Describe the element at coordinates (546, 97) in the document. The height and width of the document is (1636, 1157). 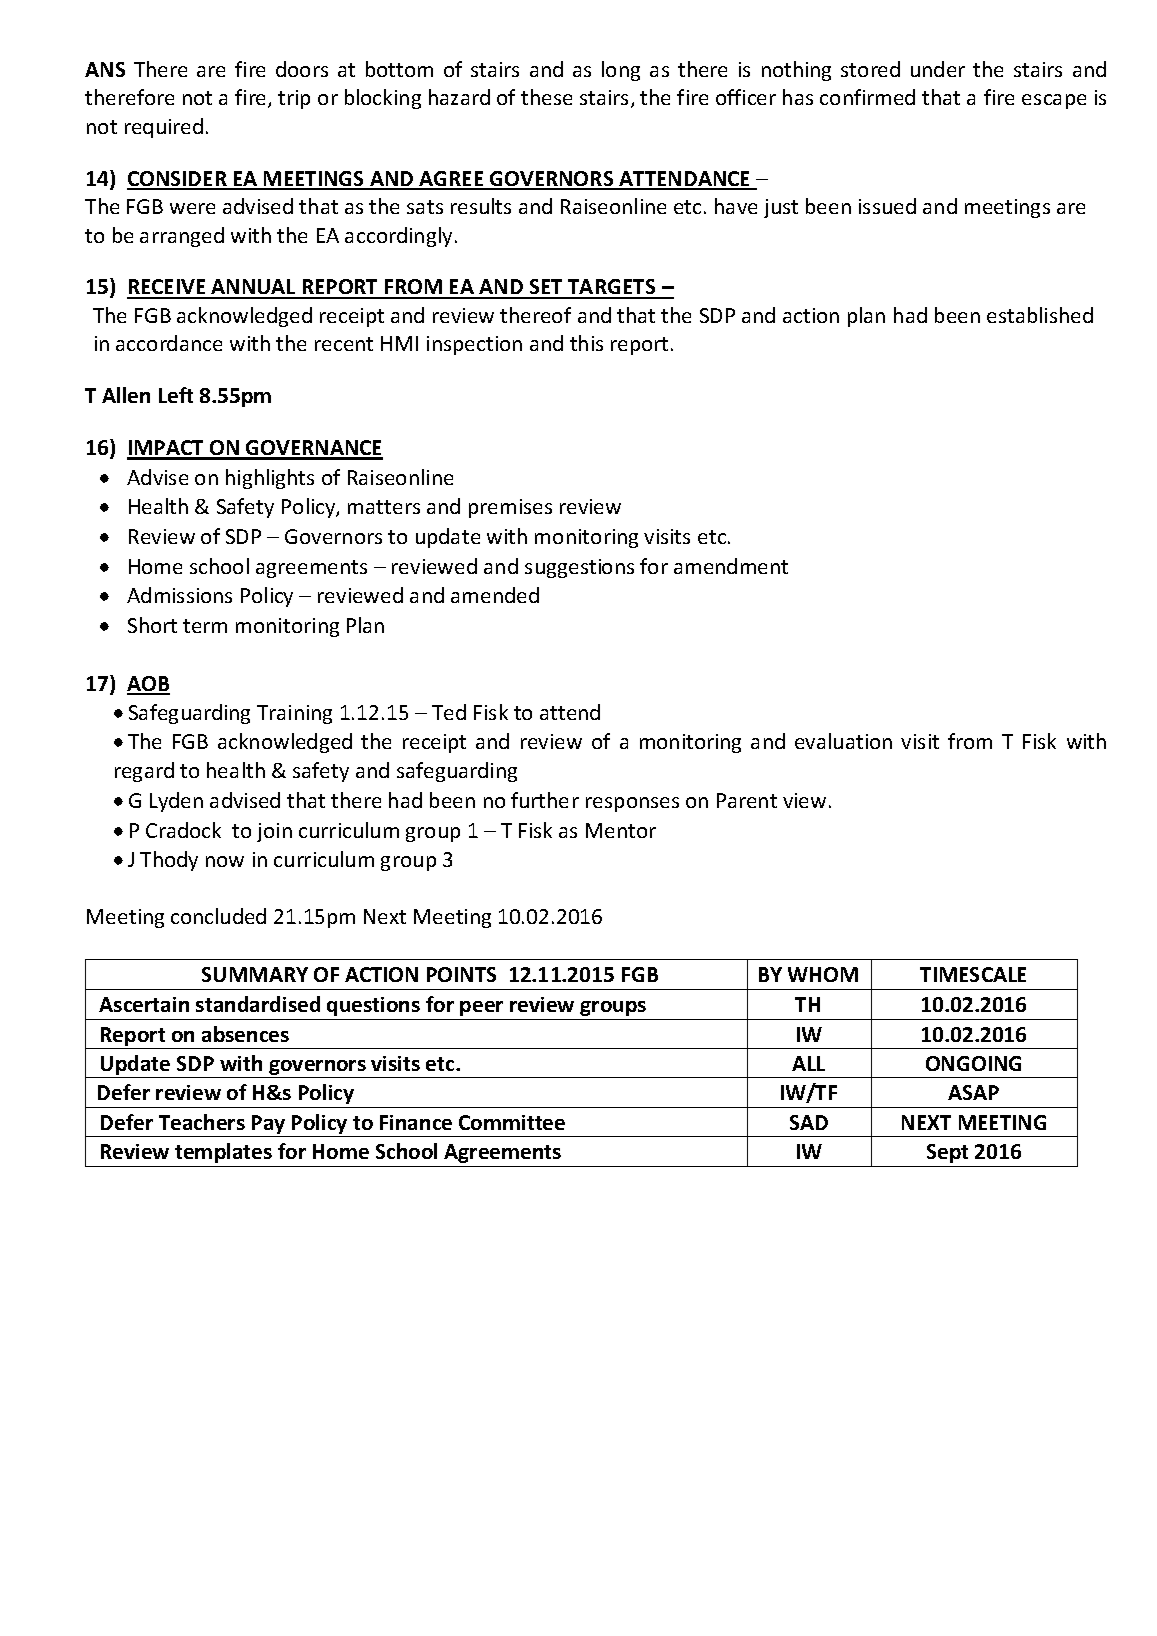
I see `these` at that location.
